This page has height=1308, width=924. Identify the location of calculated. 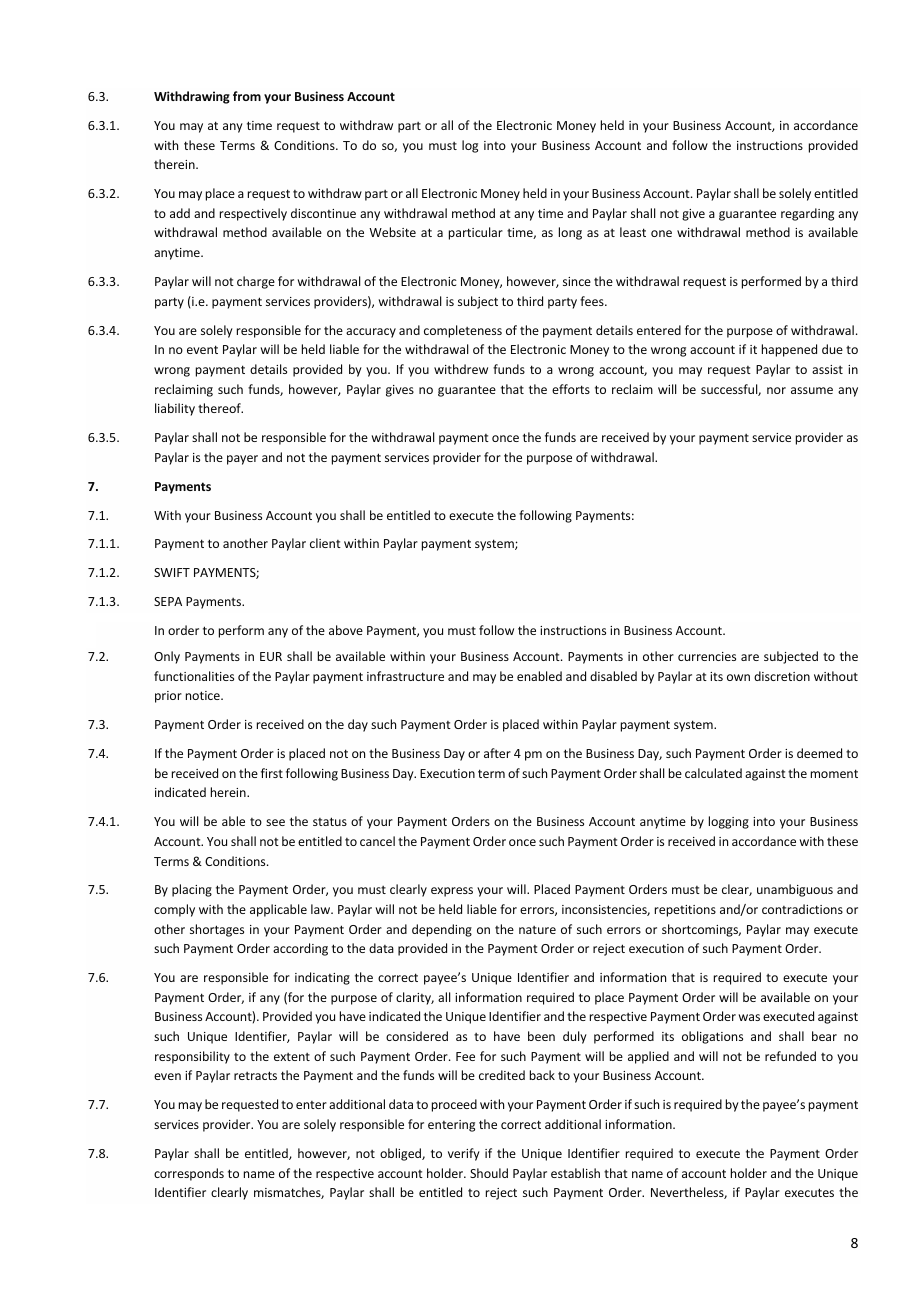
(713, 773).
